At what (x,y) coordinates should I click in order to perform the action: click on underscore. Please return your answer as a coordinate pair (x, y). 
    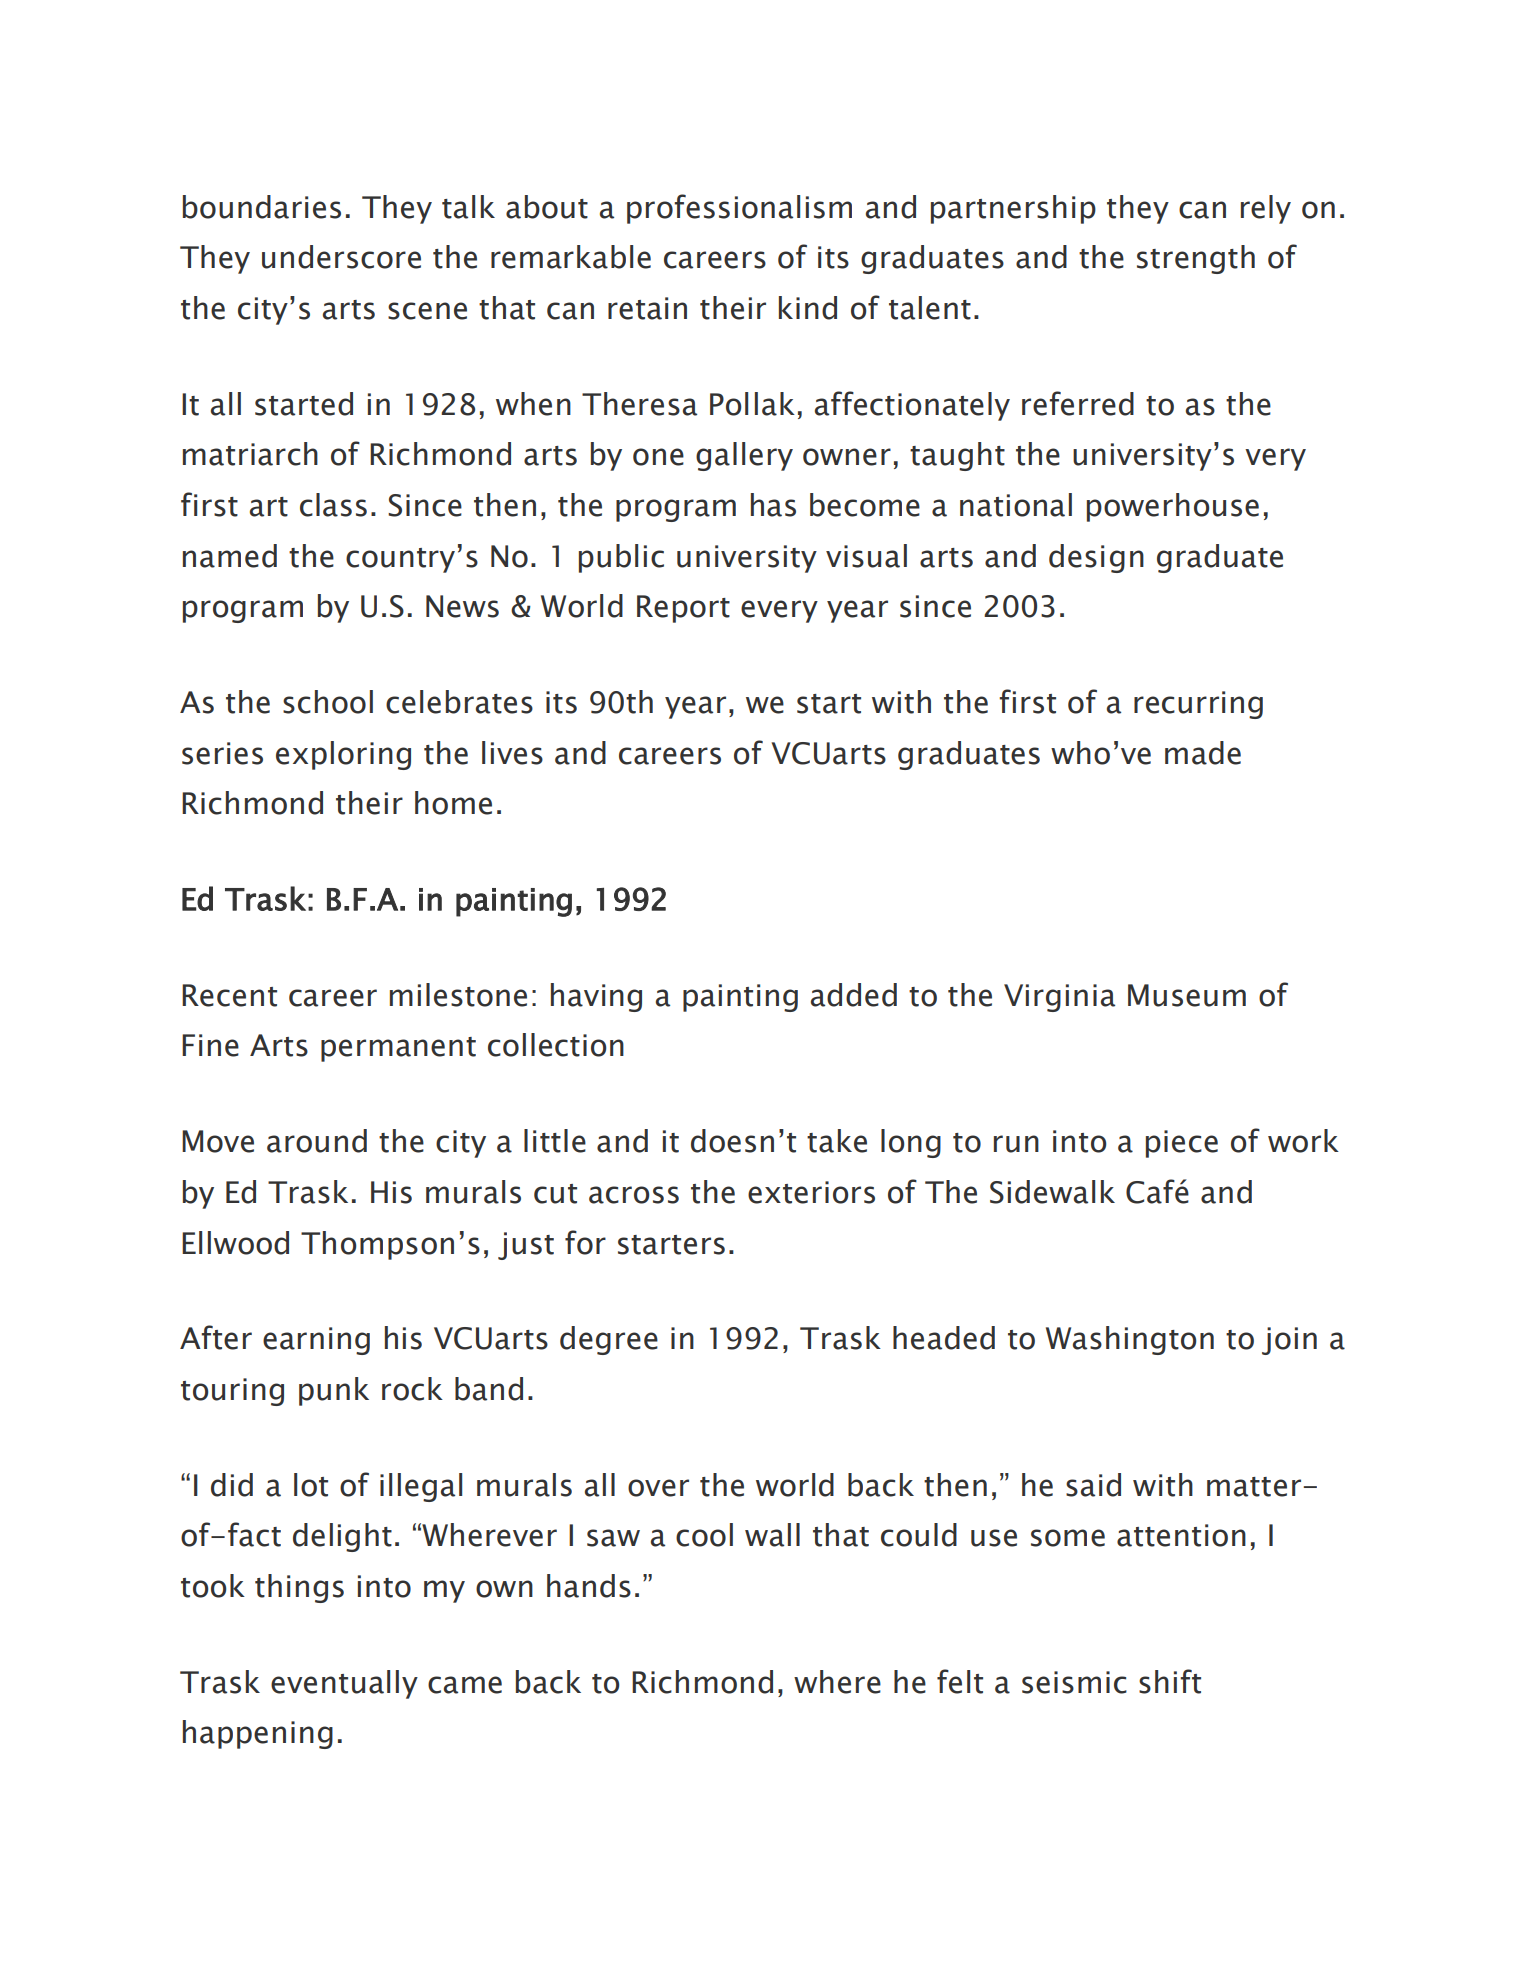
    Looking at the image, I should click on (341, 257).
